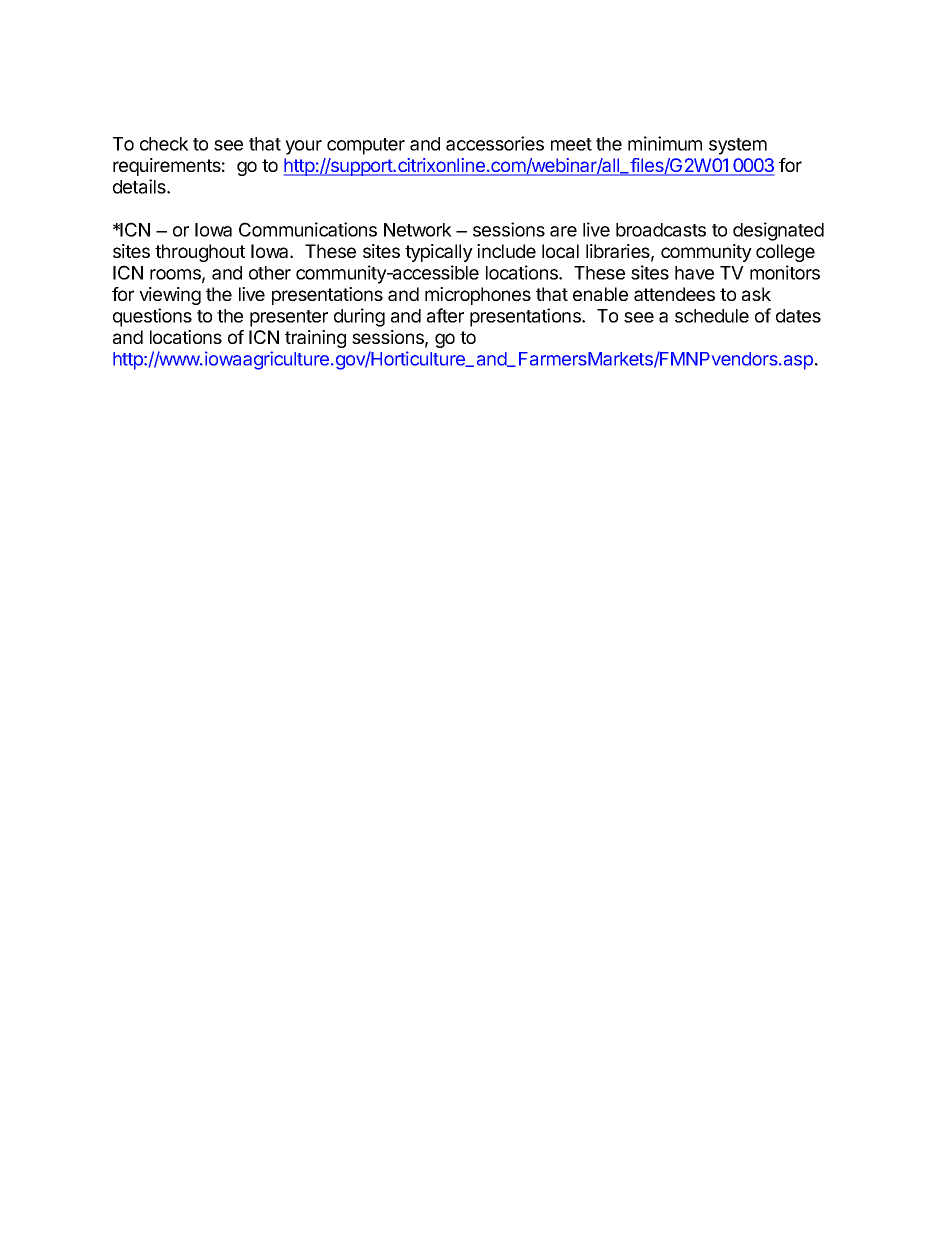 This page has width=952, height=1233. I want to click on Network, so click(418, 230).
